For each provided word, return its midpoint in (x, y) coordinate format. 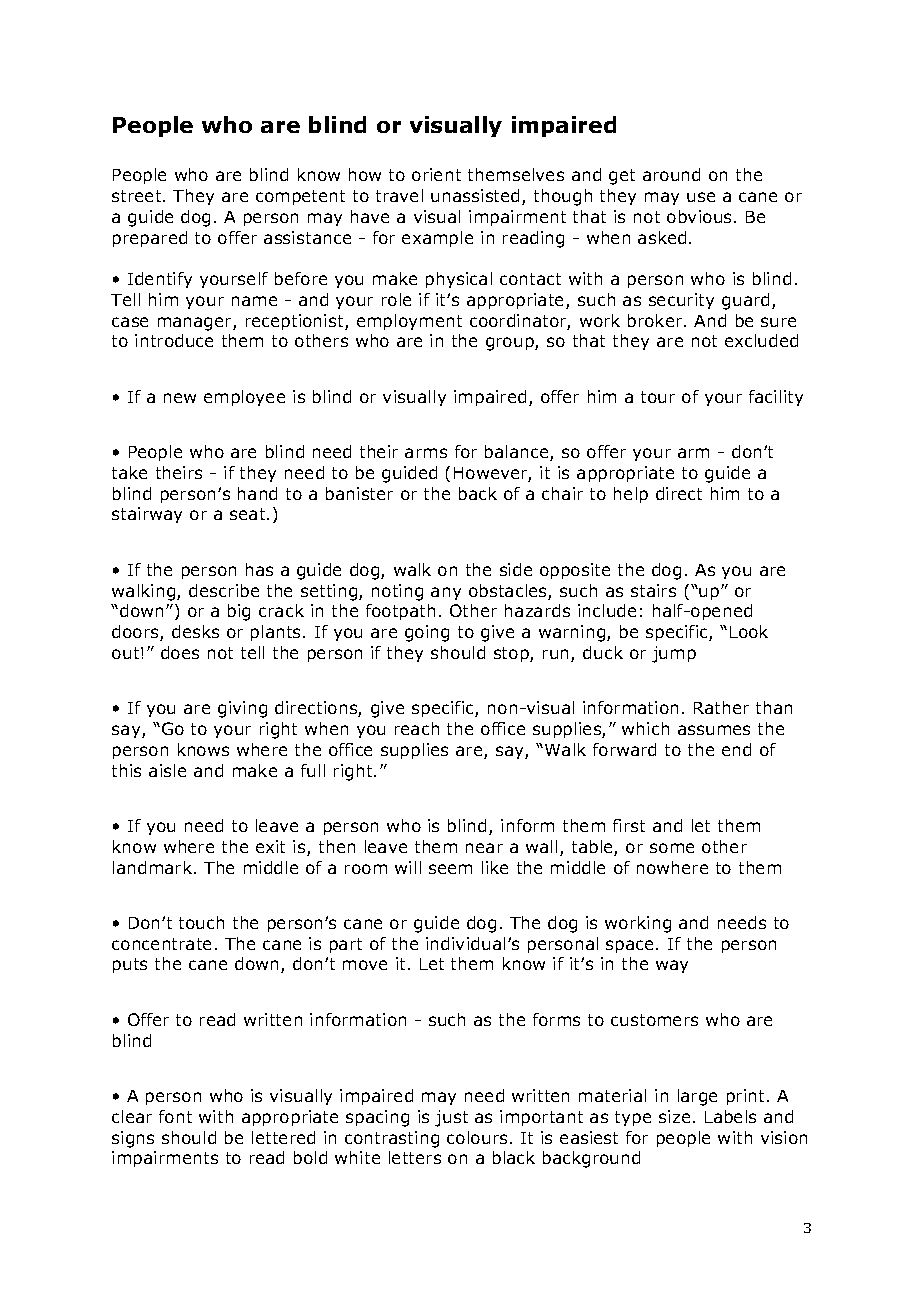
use (701, 197)
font (175, 1116)
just (451, 1118)
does (180, 652)
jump (674, 654)
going (427, 633)
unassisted (475, 195)
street (138, 196)
